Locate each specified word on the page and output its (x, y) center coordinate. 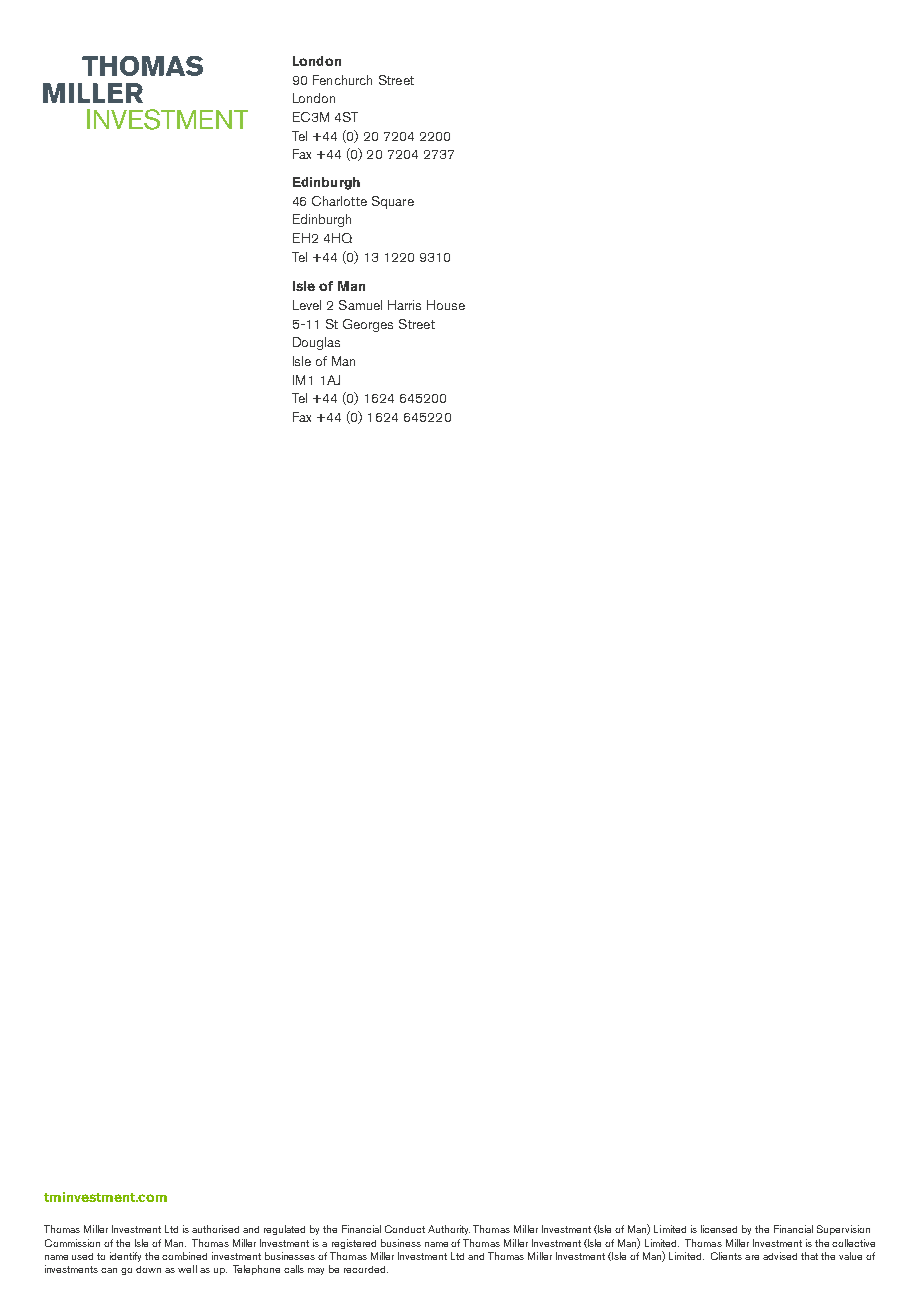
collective (853, 1243)
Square (393, 202)
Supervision (843, 1230)
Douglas (316, 343)
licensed (719, 1229)
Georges (368, 325)
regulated (284, 1230)
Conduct (405, 1229)
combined (184, 1256)
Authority (449, 1230)
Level (307, 305)
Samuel (360, 305)
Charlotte (339, 201)
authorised (215, 1229)
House (446, 305)
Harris (404, 305)
